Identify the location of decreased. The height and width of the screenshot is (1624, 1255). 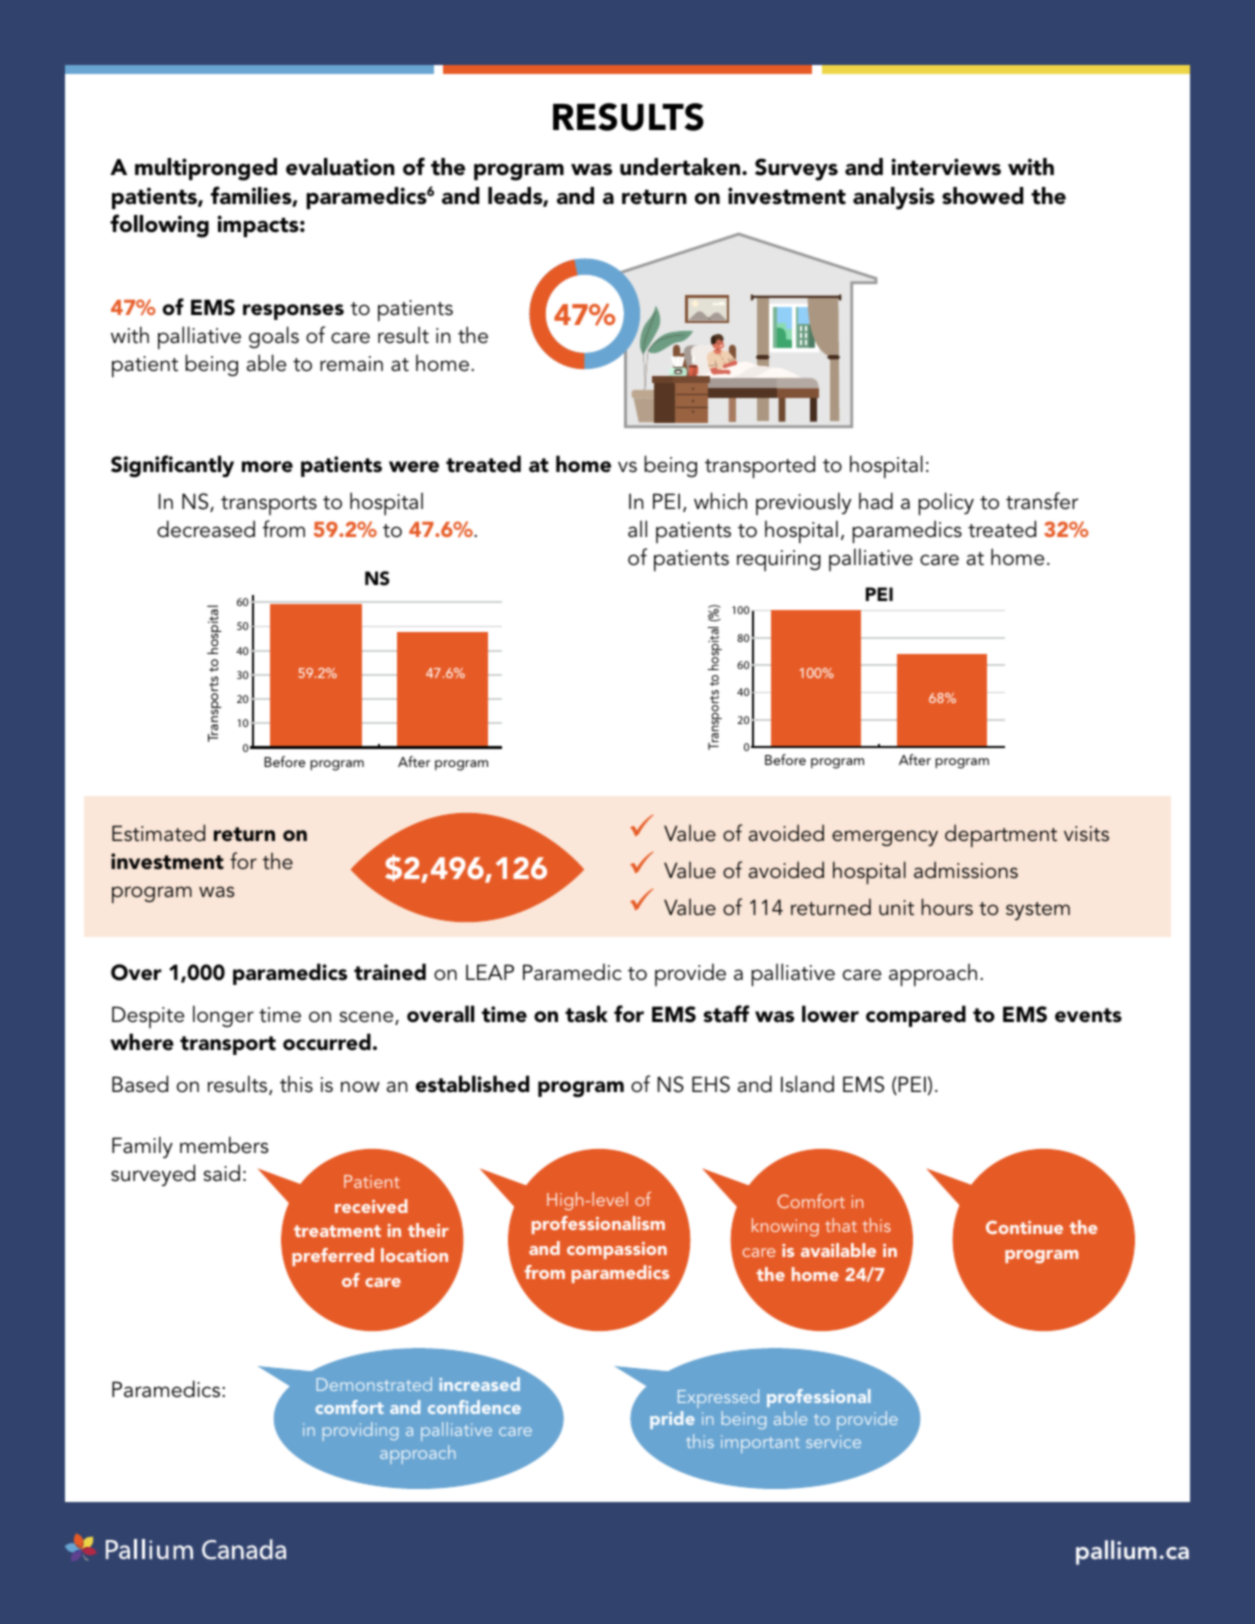
(206, 529).
